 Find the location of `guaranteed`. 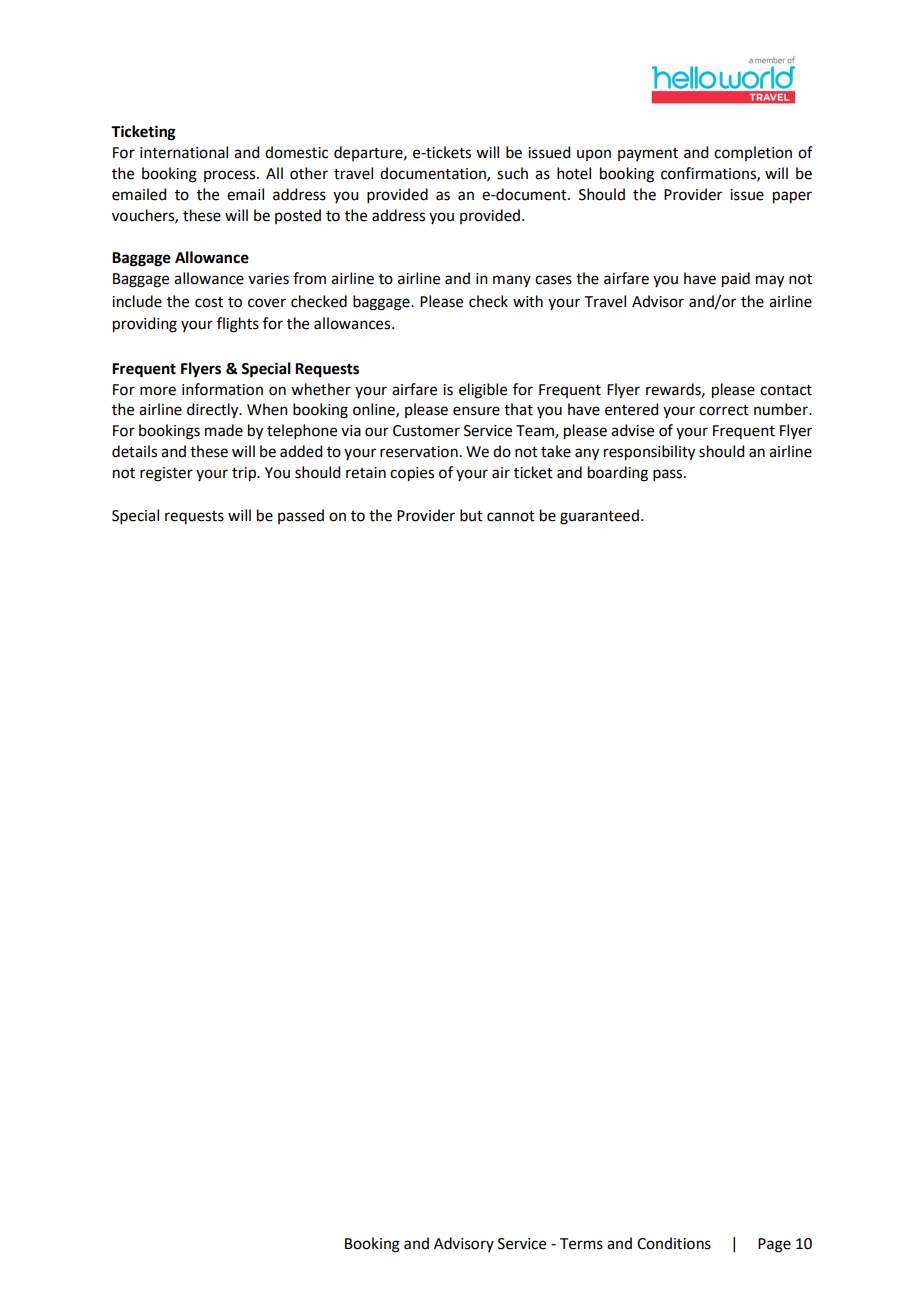

guaranteed is located at coordinates (599, 517).
